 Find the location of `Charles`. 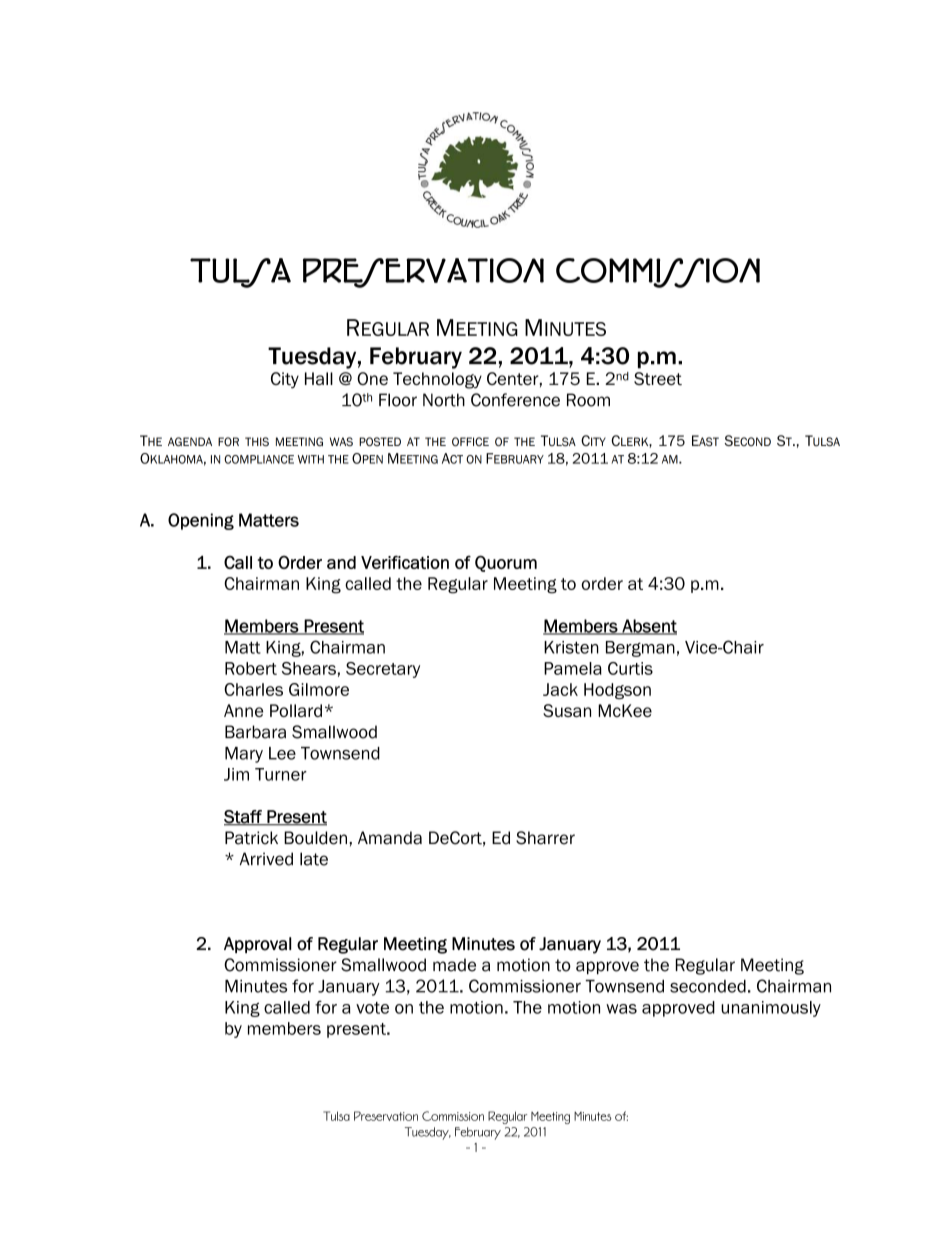

Charles is located at coordinates (253, 689).
